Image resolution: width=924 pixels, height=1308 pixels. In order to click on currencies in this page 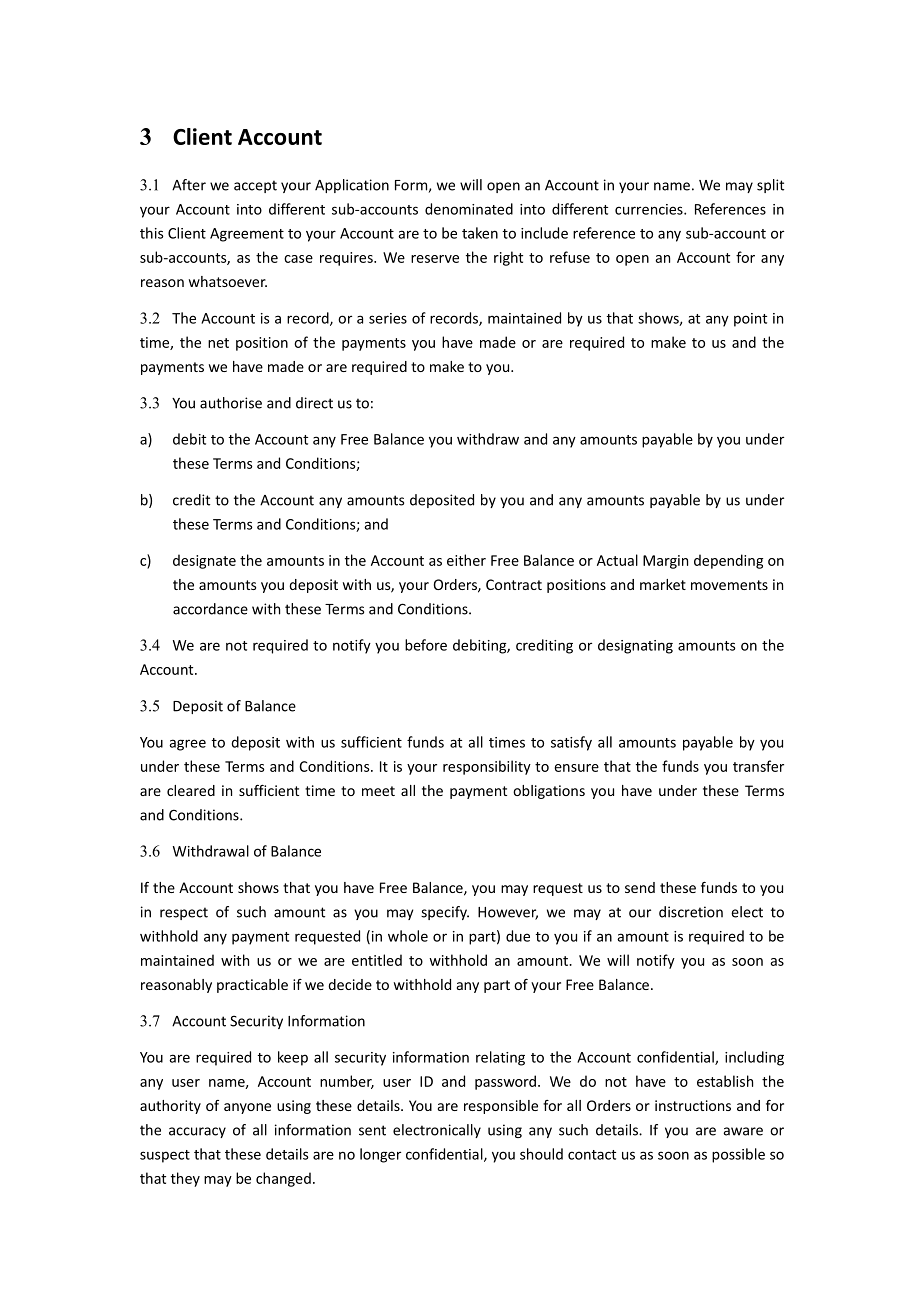, I will do `click(650, 209)`.
